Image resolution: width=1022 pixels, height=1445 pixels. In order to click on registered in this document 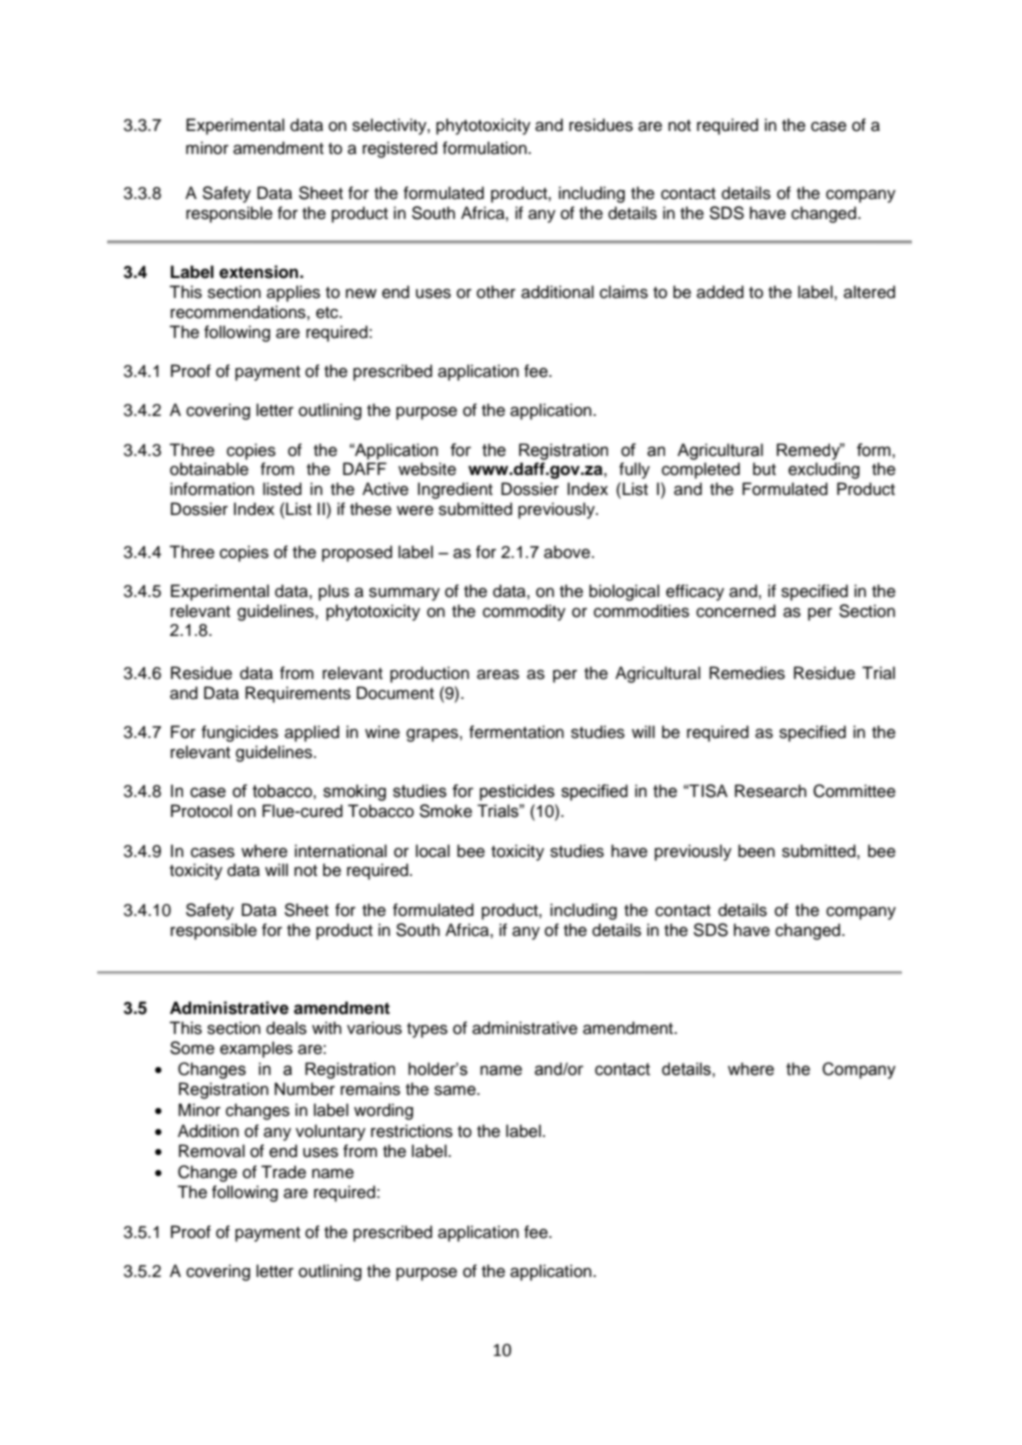, I will do `click(400, 149)`.
